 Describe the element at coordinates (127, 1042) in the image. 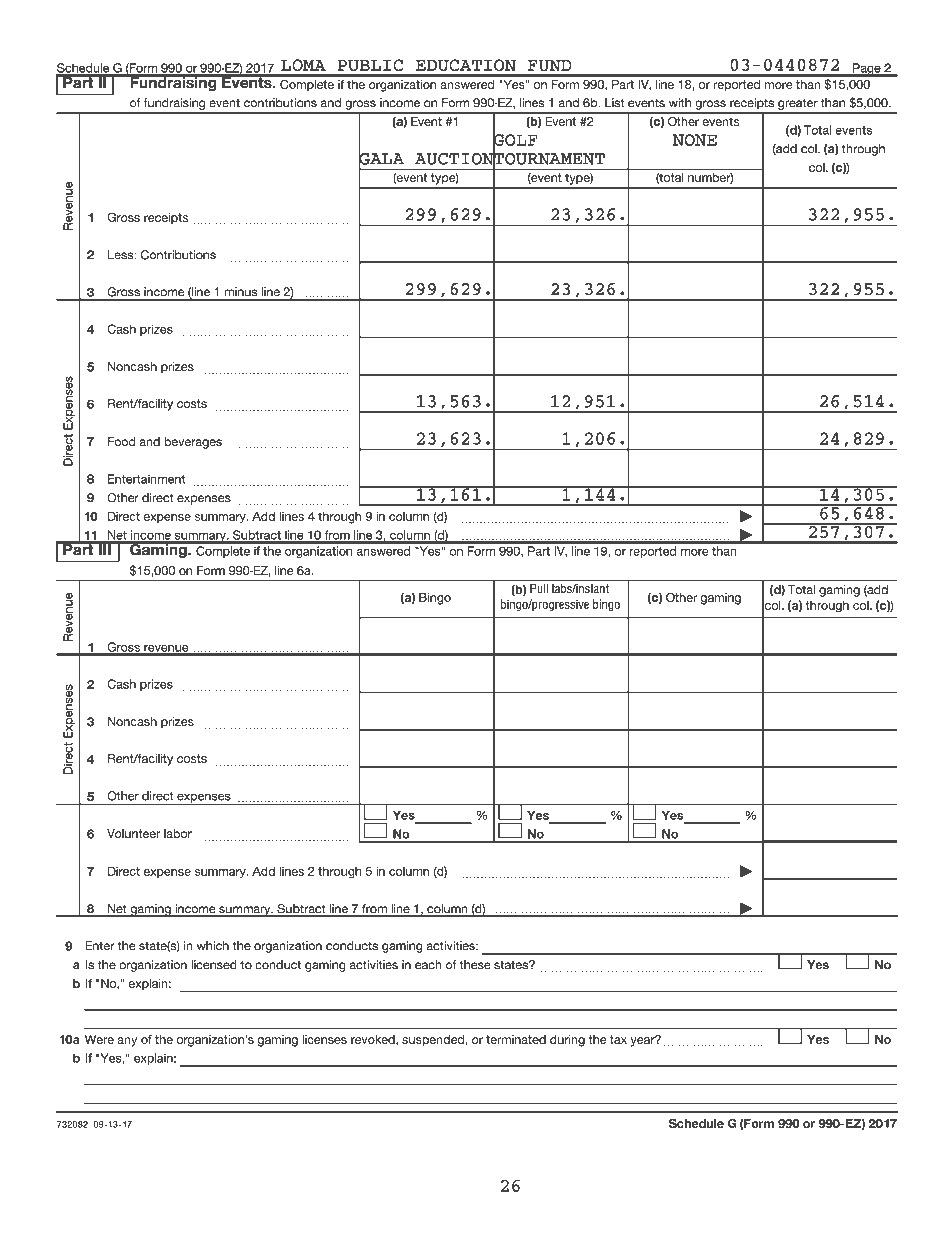

I see `any` at that location.
